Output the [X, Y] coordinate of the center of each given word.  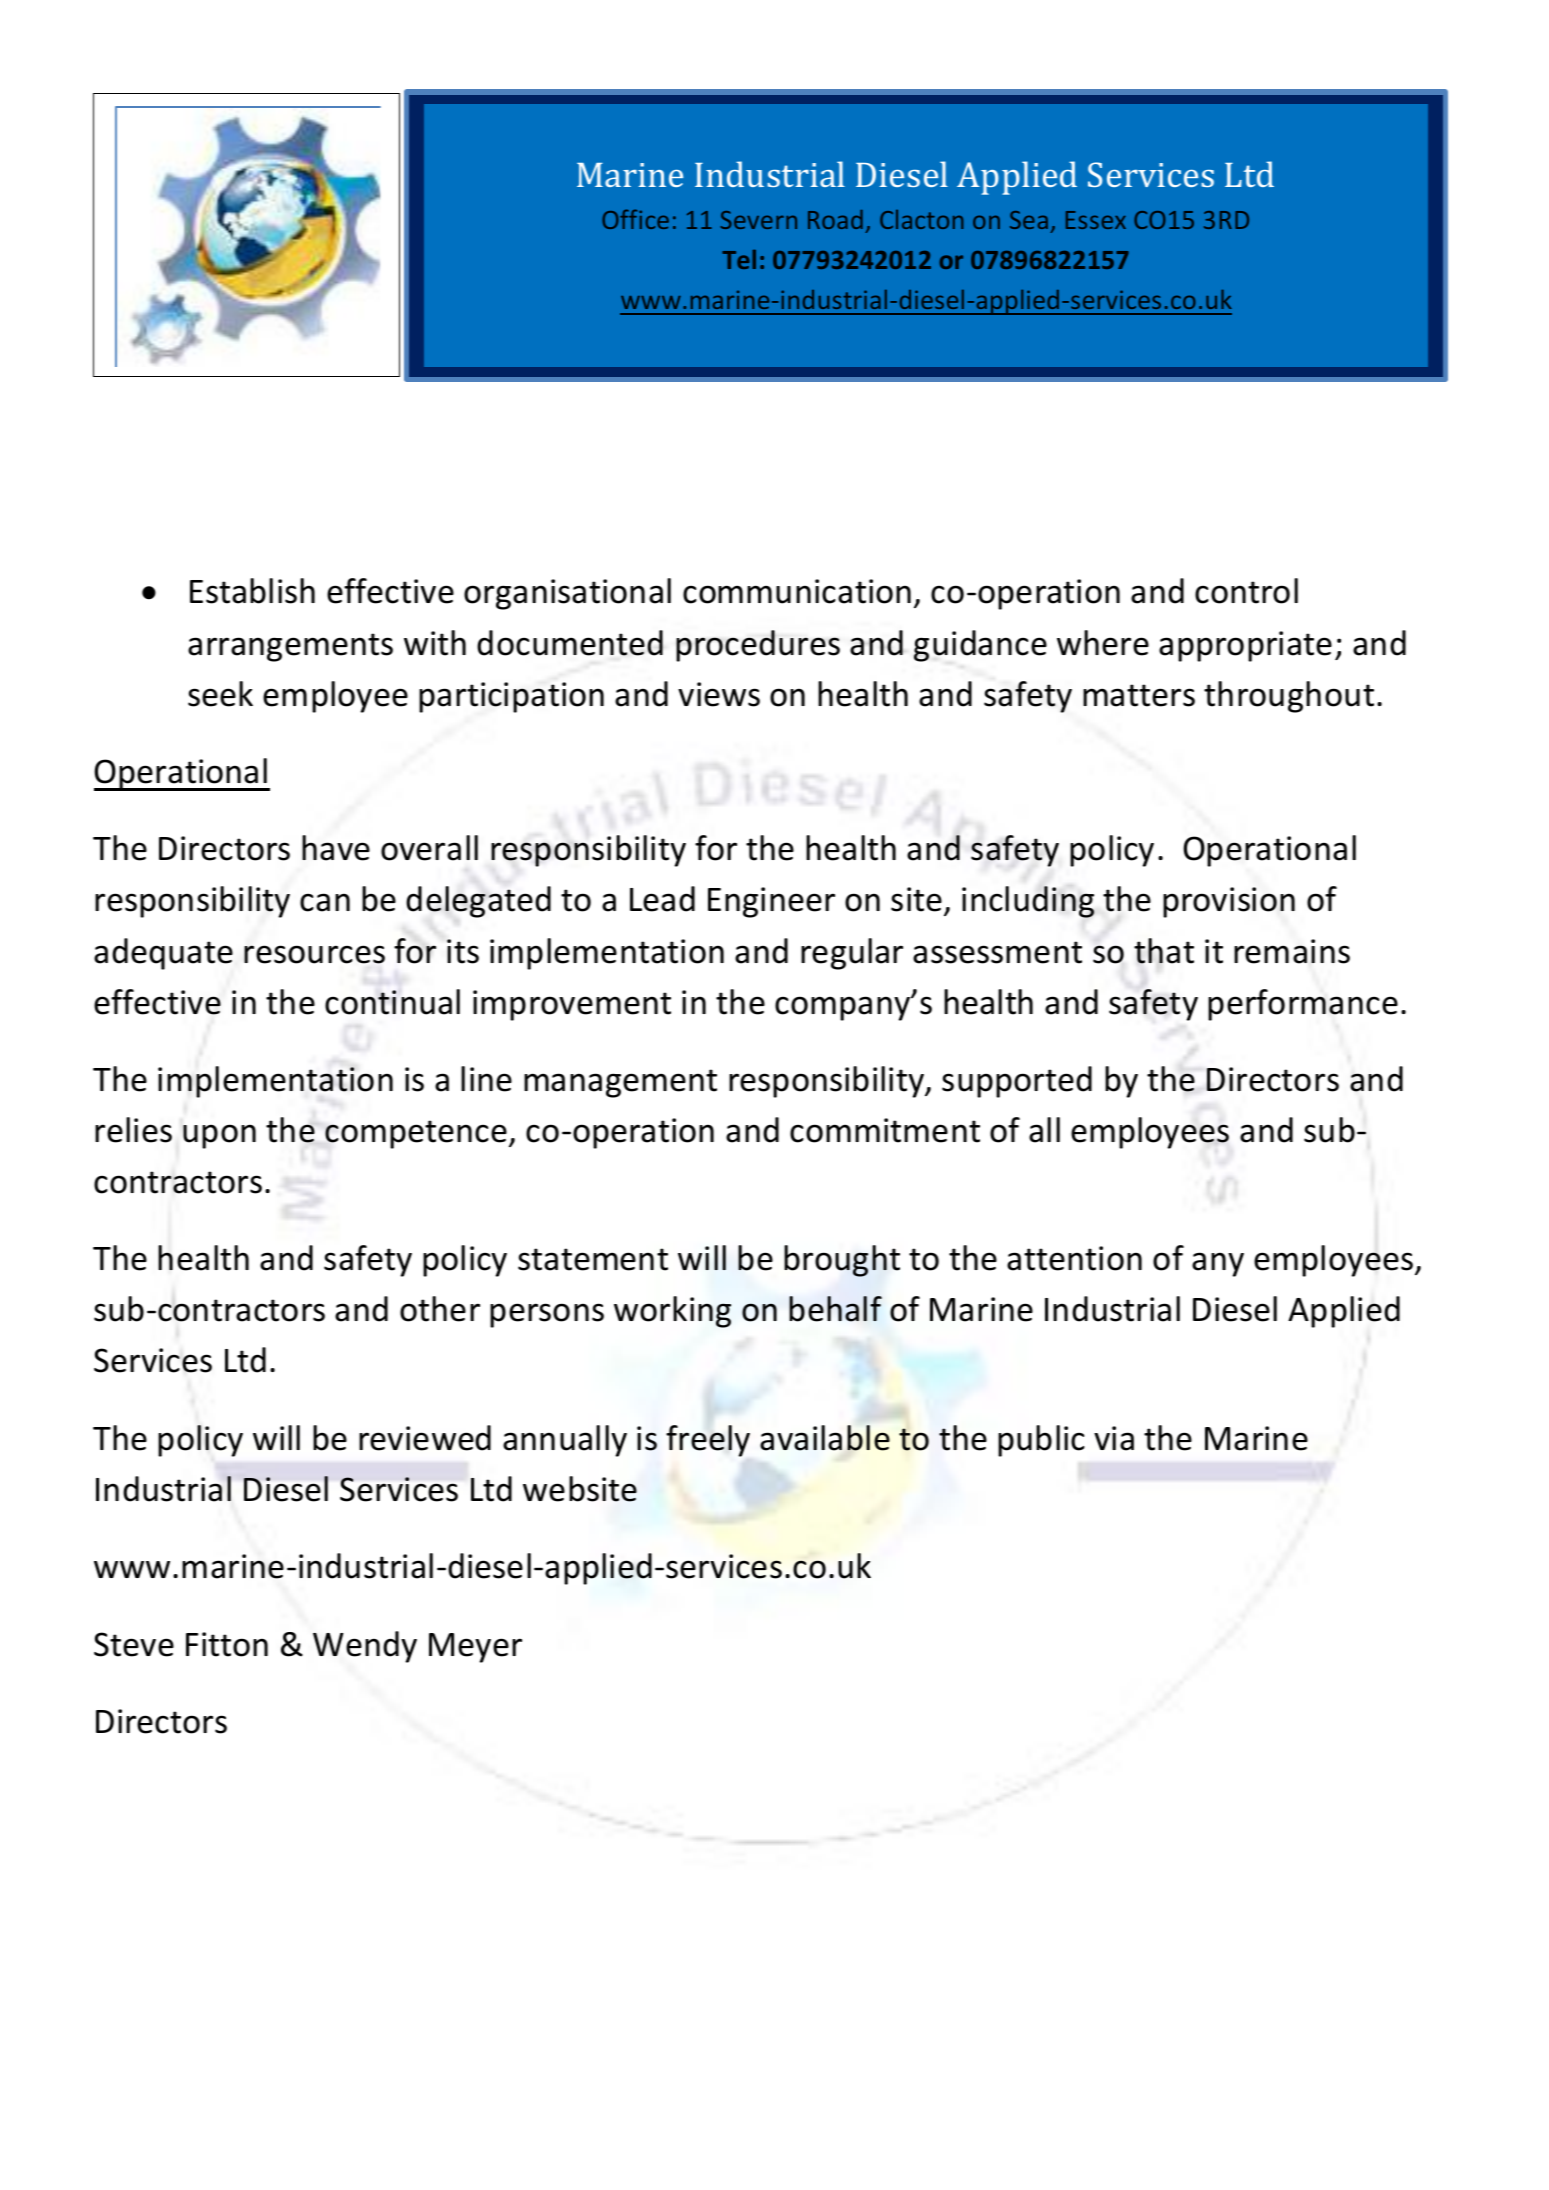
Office [635, 219]
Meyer [475, 1648]
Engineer [771, 902]
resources [314, 954]
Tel [739, 259]
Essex [1096, 220]
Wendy [365, 1647]
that [1164, 951]
